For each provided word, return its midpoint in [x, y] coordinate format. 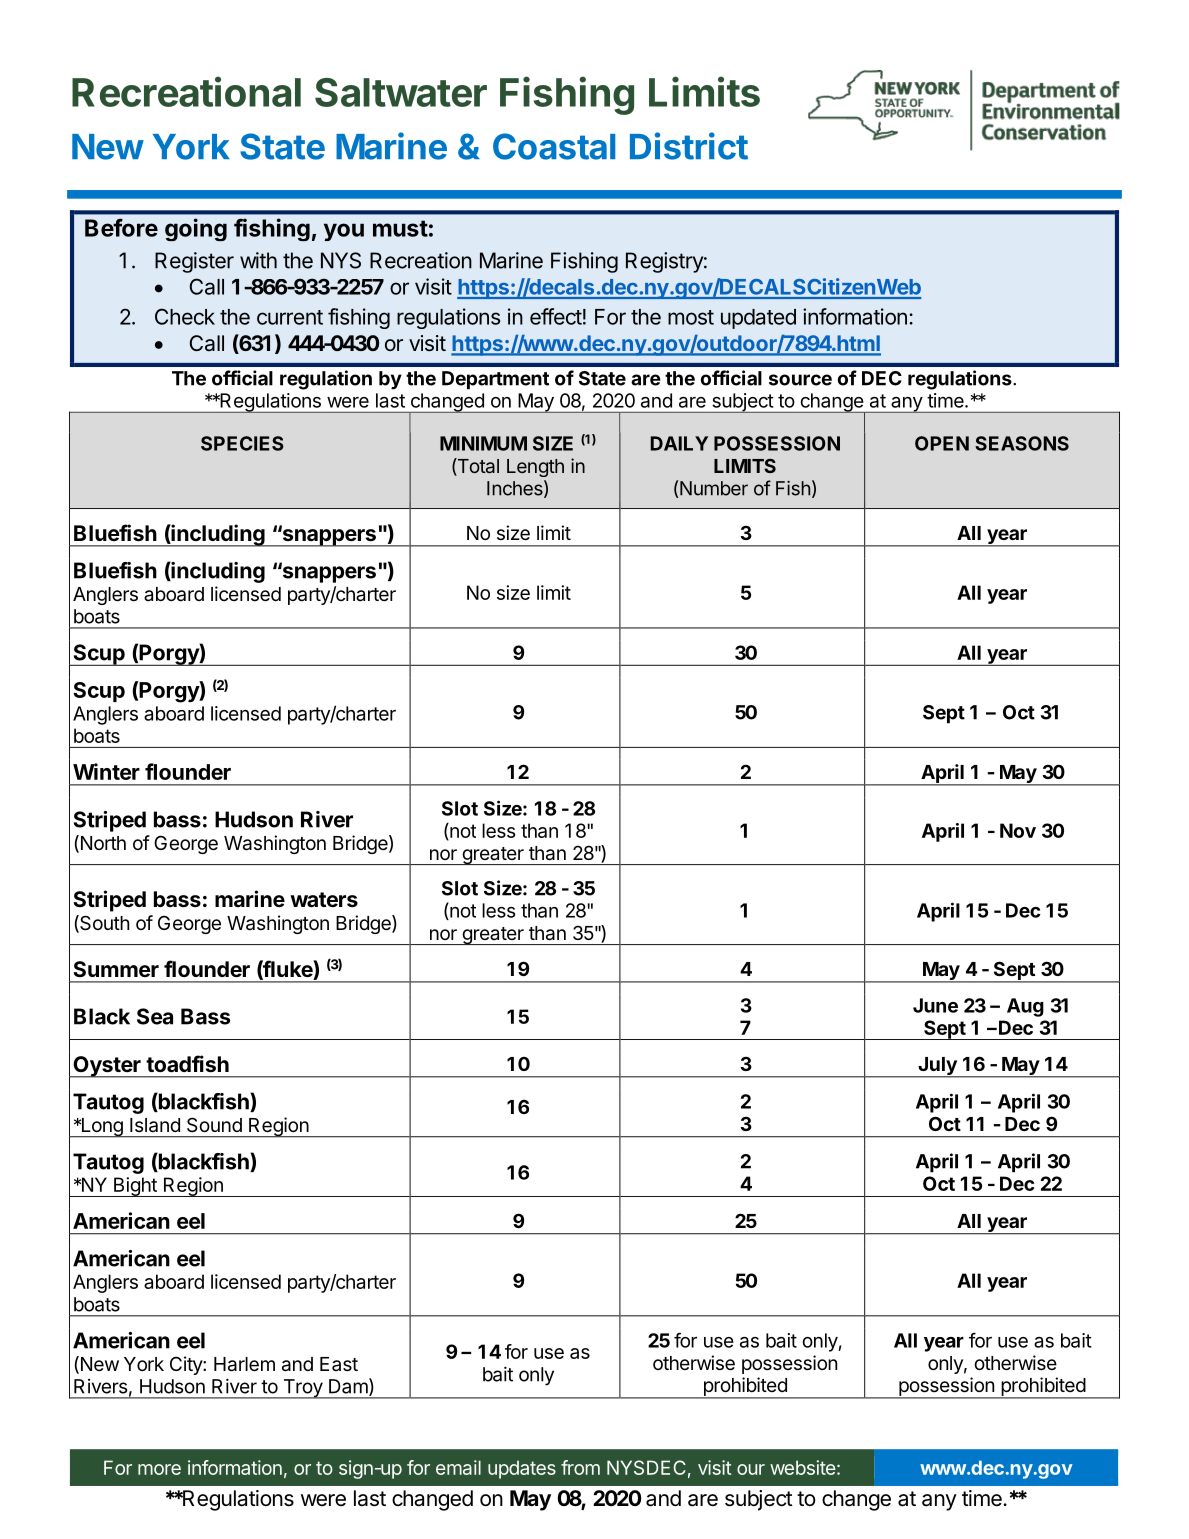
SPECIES [242, 443]
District [689, 146]
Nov [1018, 830]
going [196, 229]
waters [324, 900]
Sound [214, 1125]
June [935, 1005]
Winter [106, 771]
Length [535, 468]
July [937, 1067]
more [159, 1469]
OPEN [942, 443]
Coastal [554, 146]
